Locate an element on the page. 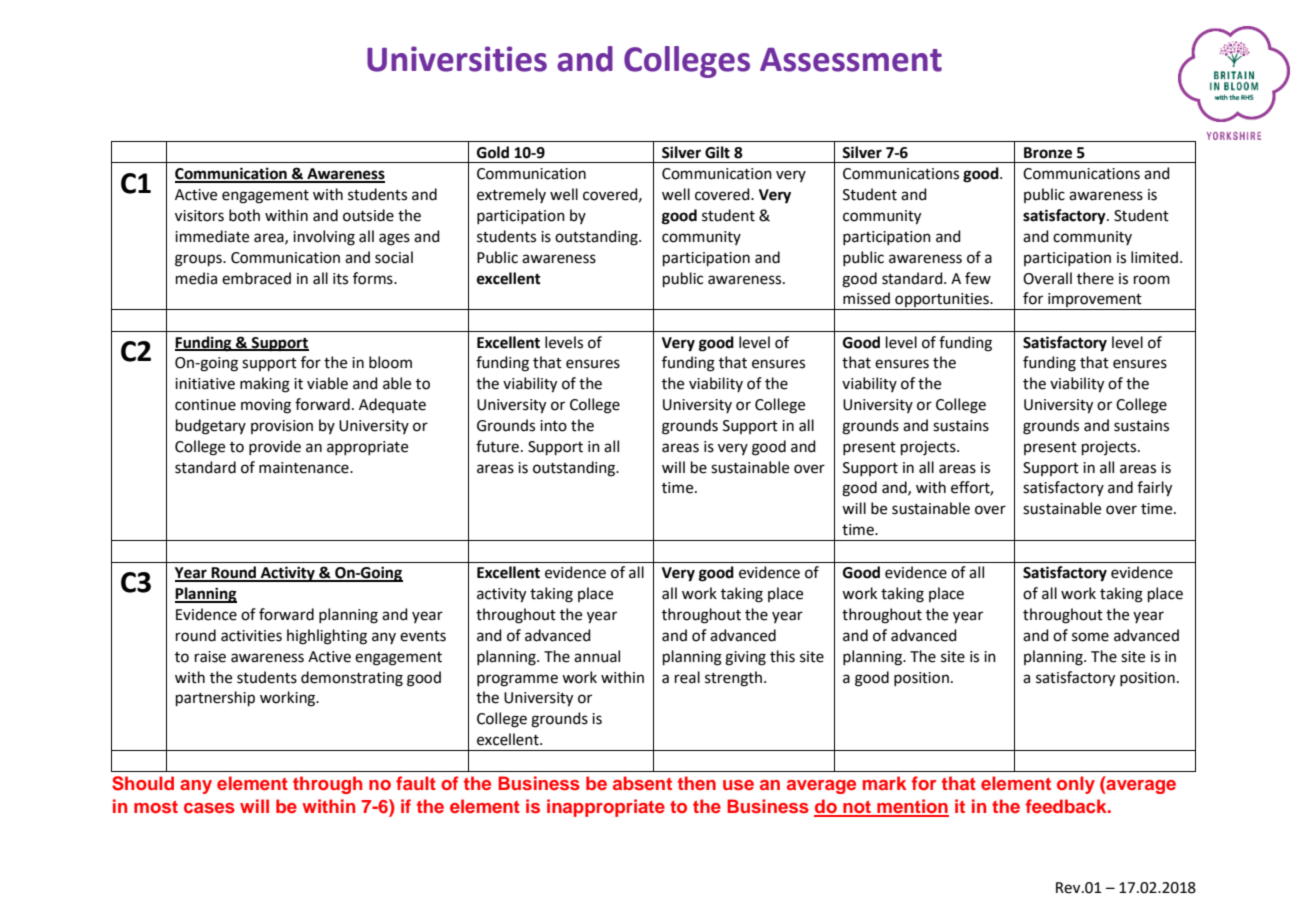 Image resolution: width=1308 pixels, height=924 pixels. extremely is located at coordinates (511, 195).
